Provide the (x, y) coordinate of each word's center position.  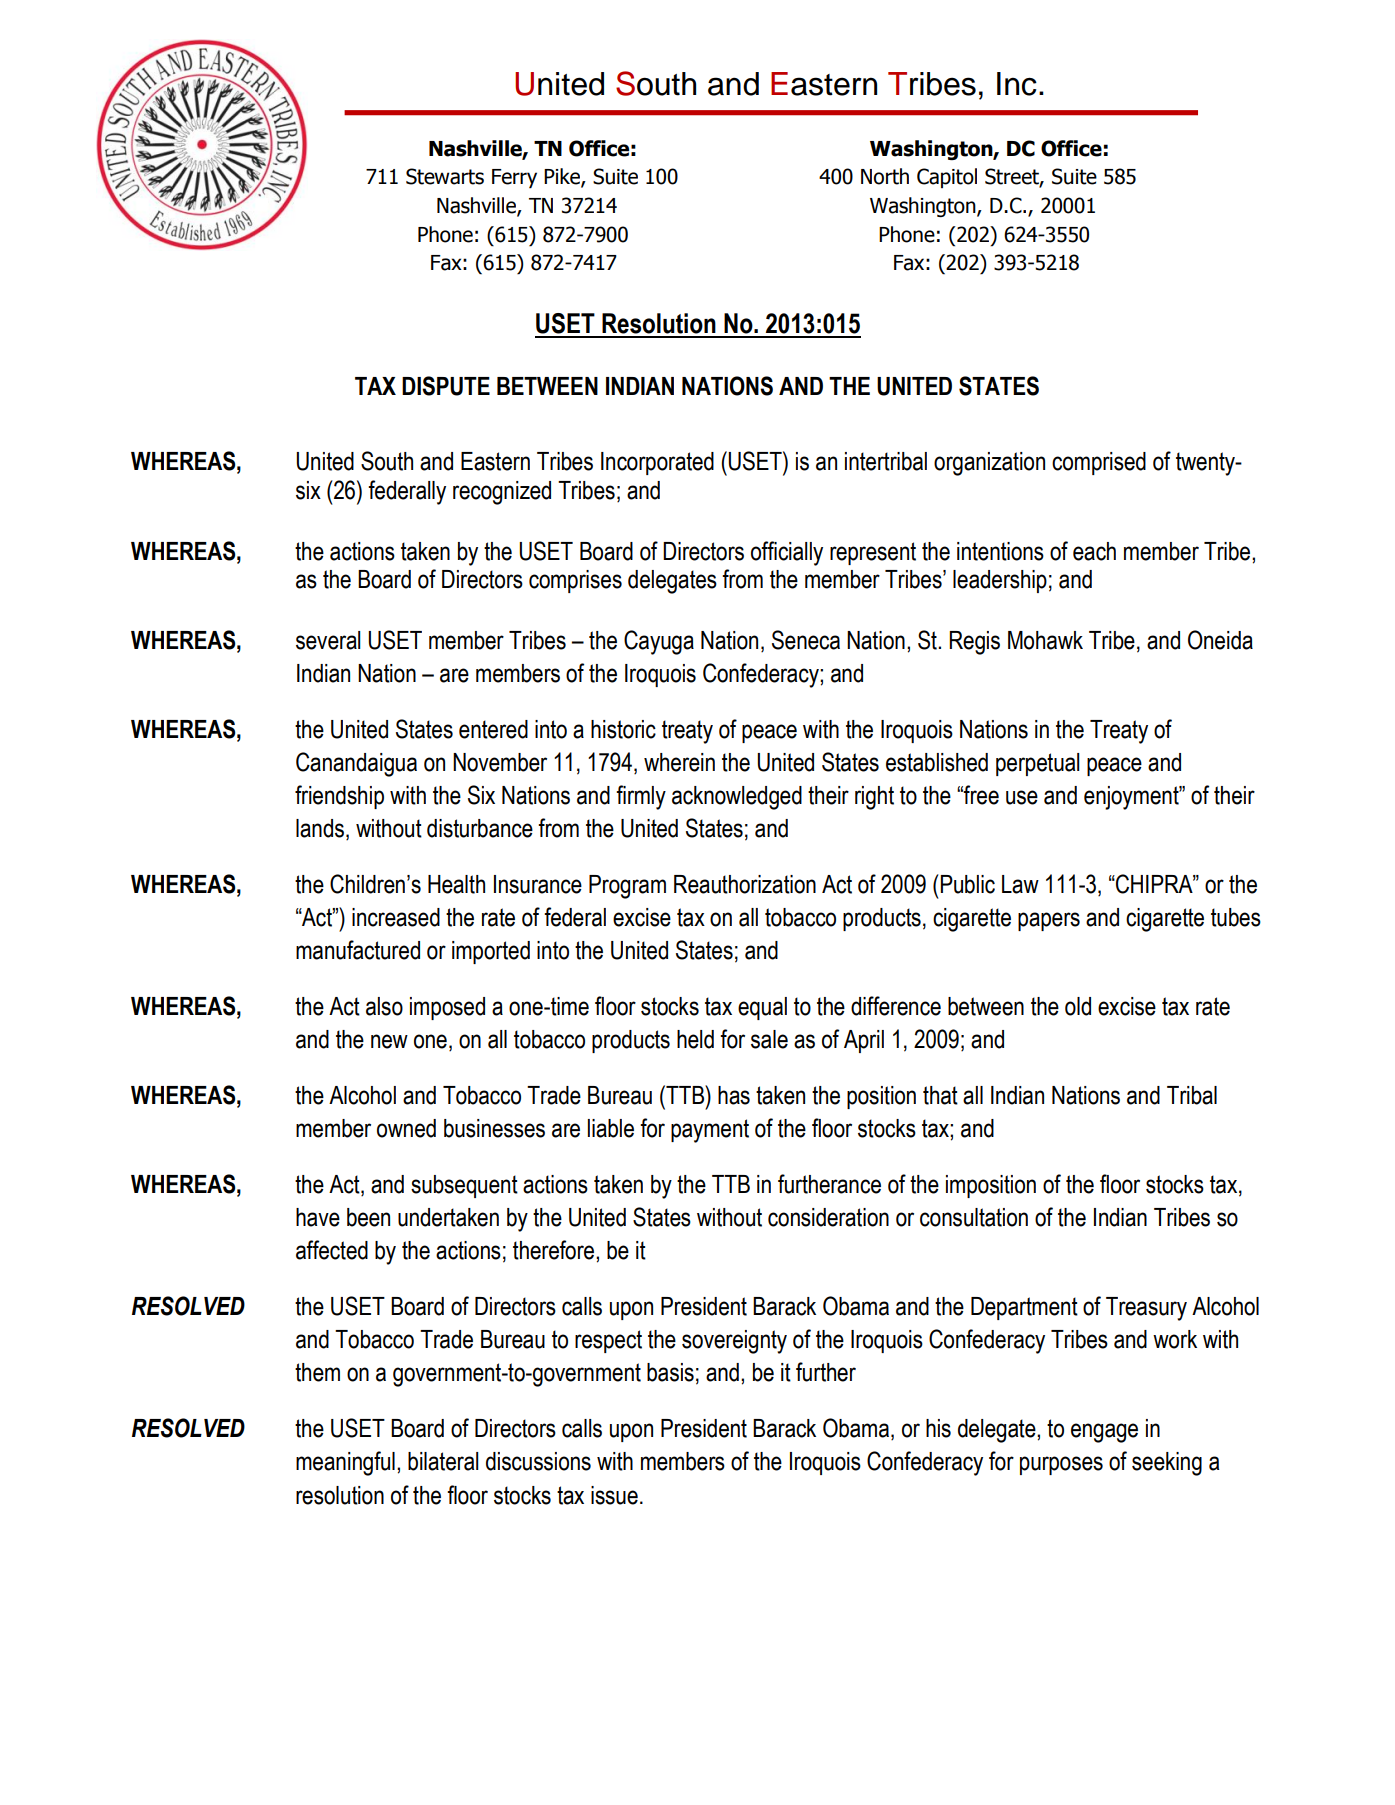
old (1078, 1006)
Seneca (806, 640)
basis (670, 1372)
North (885, 176)
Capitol (947, 178)
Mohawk (1045, 640)
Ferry (514, 179)
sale (769, 1039)
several (328, 640)
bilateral (443, 1461)
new (389, 1041)
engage (1104, 1433)
